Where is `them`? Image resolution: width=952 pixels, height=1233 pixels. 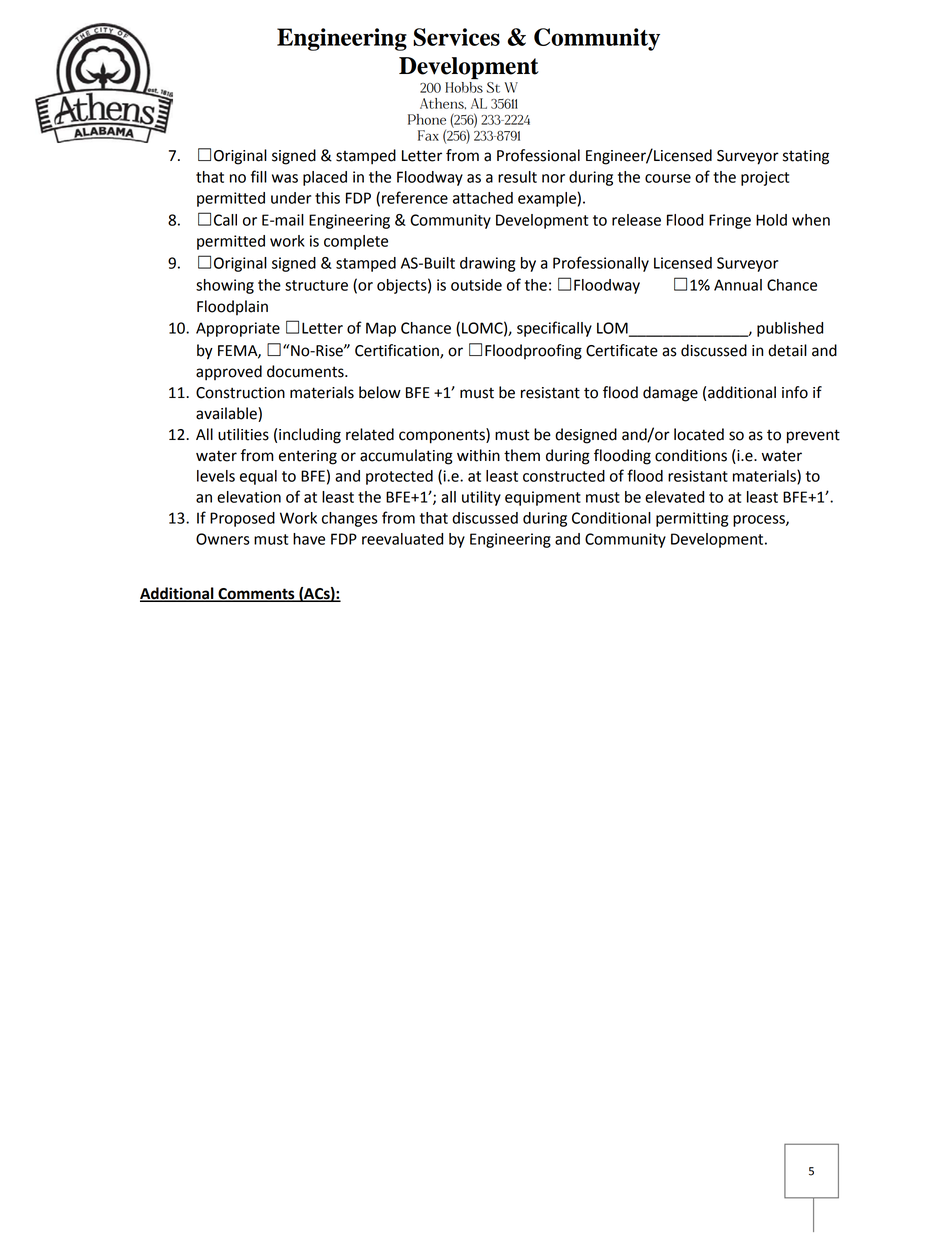
them is located at coordinates (522, 455).
